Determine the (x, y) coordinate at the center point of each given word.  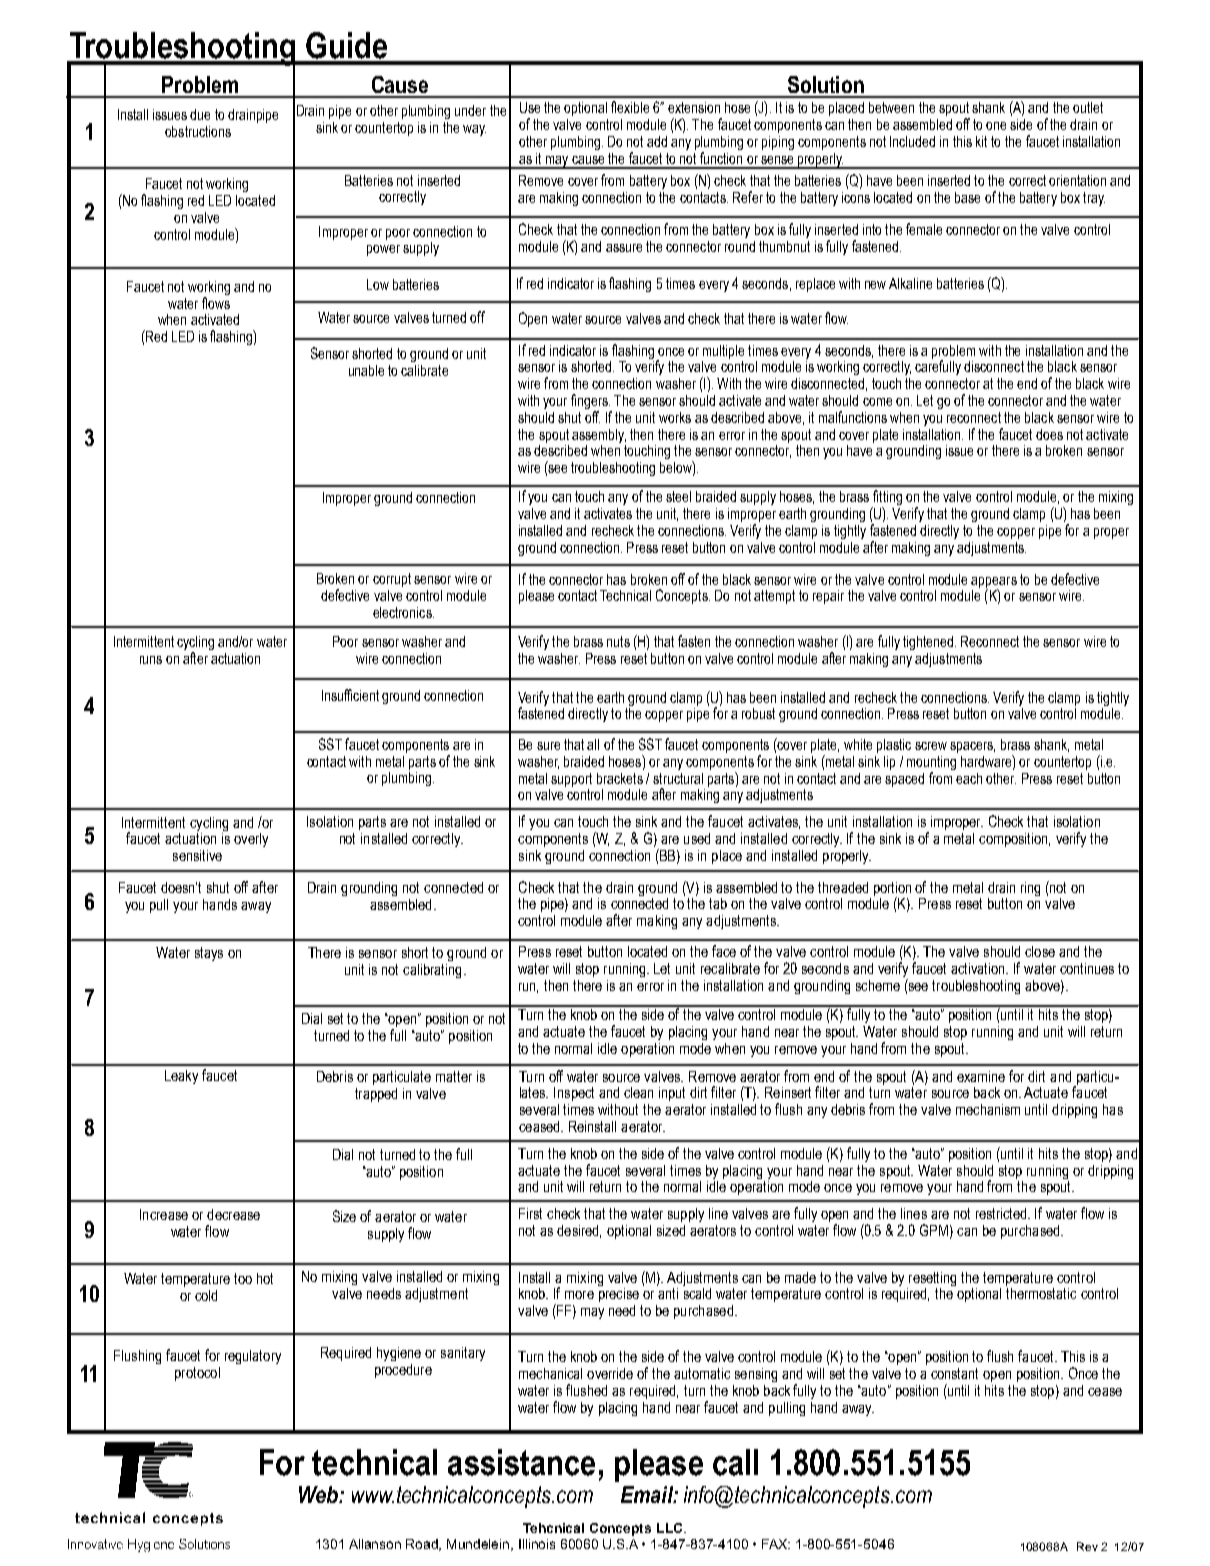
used (697, 838)
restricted (1002, 1213)
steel (678, 496)
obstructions (198, 131)
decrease (233, 1214)
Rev (1087, 1546)
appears (994, 583)
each (969, 778)
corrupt (392, 580)
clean (638, 1092)
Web (319, 1494)
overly (251, 840)
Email (648, 1494)
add (657, 141)
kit (981, 141)
